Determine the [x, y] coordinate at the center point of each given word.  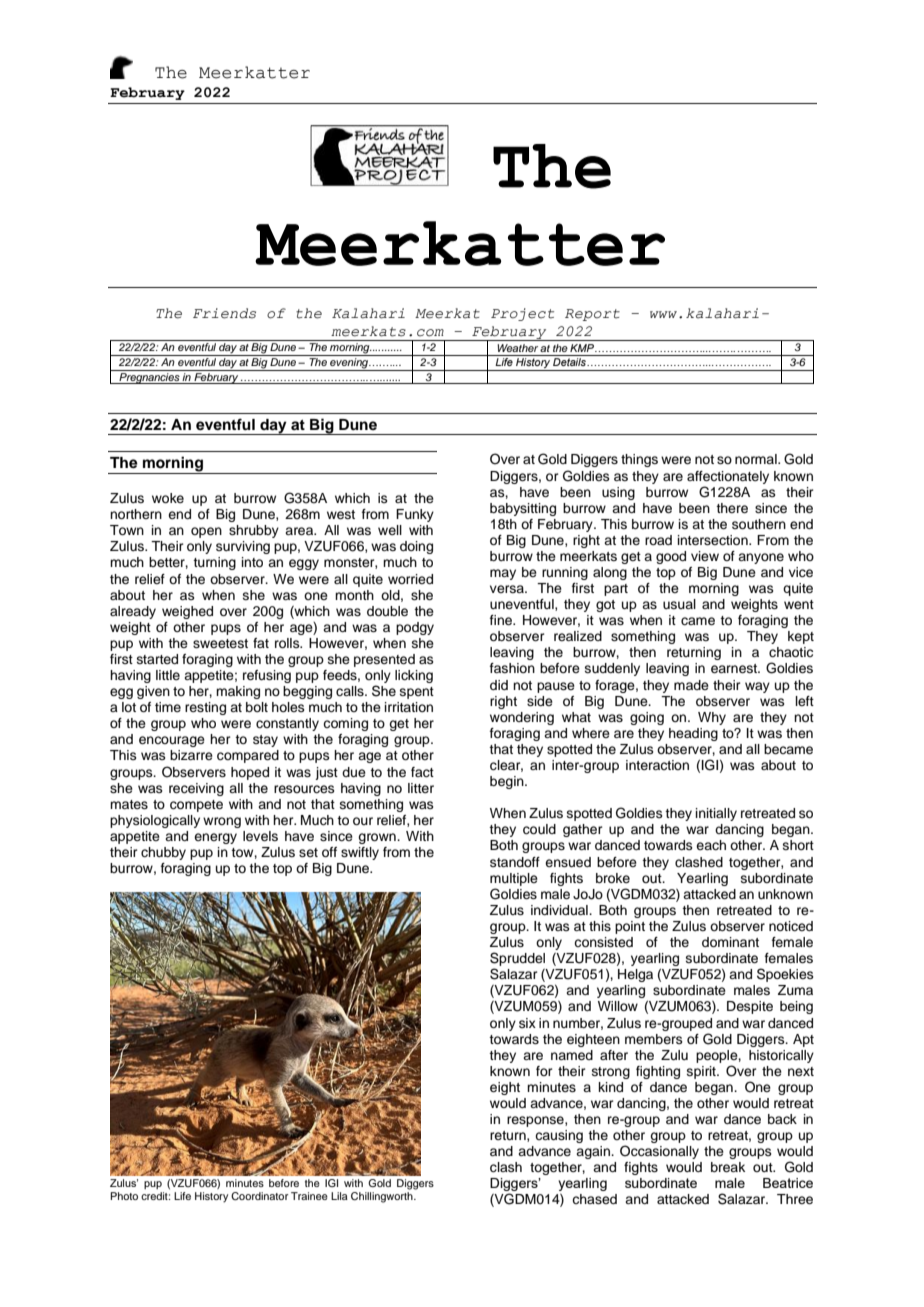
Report [592, 315]
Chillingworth [383, 1196]
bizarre [191, 755]
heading [693, 734]
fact [422, 772]
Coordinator [260, 1196]
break [728, 1167]
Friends [224, 313]
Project [522, 314]
